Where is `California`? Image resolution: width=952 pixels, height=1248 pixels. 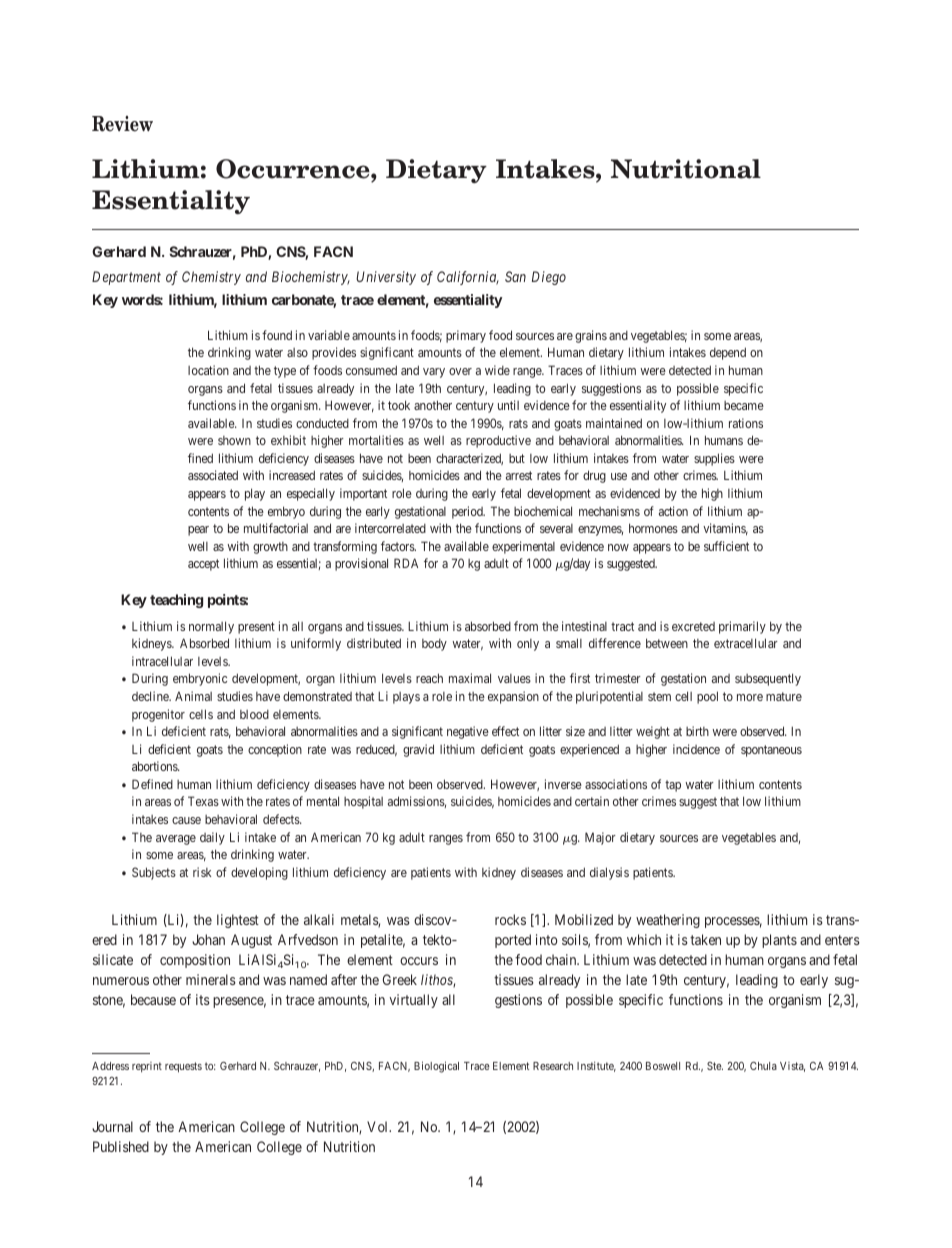
California is located at coordinates (468, 278).
